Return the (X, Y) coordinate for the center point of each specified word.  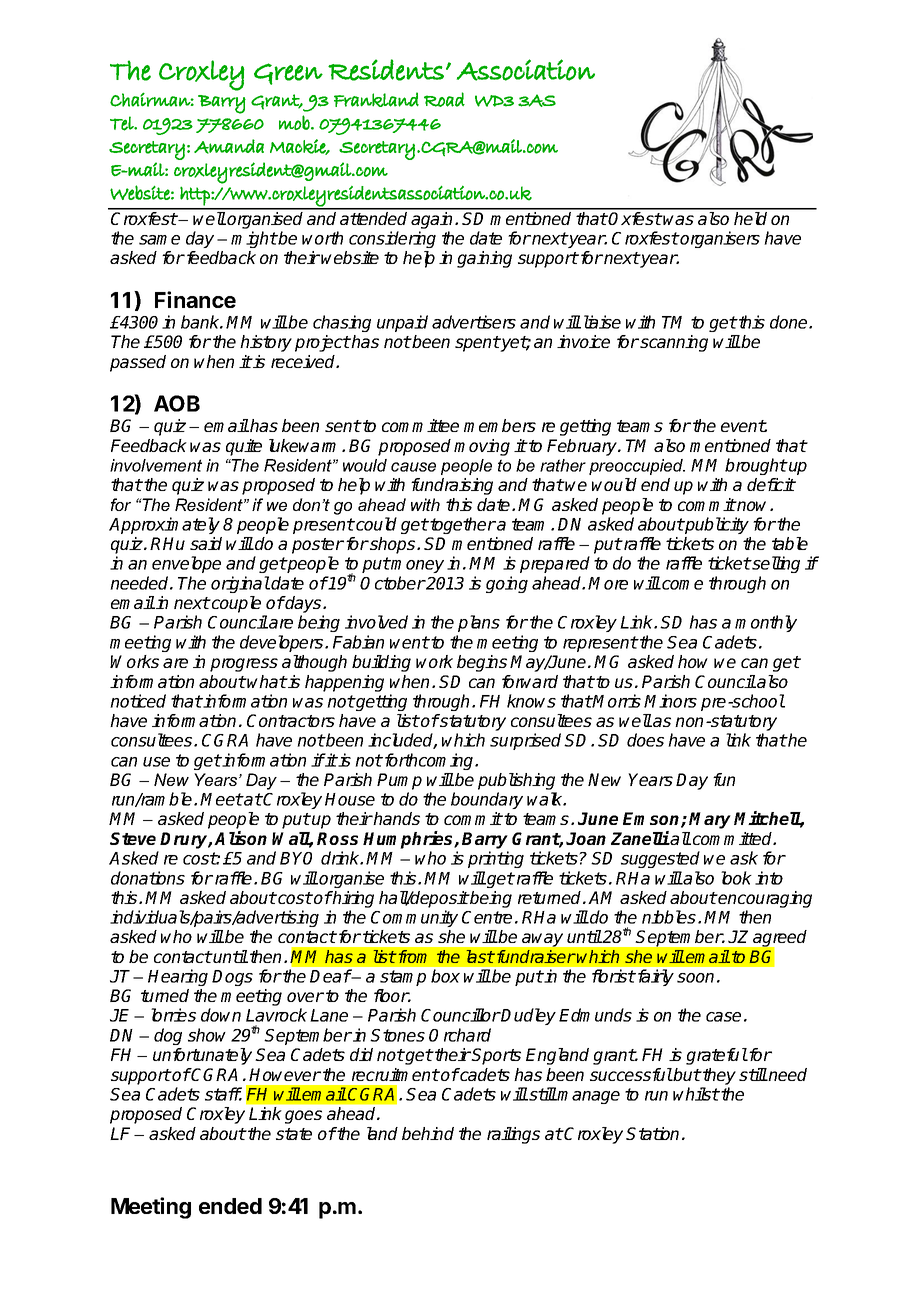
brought (756, 466)
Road (444, 99)
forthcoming (429, 761)
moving (482, 447)
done (790, 322)
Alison (240, 838)
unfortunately (202, 1056)
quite (244, 447)
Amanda (229, 146)
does (645, 740)
